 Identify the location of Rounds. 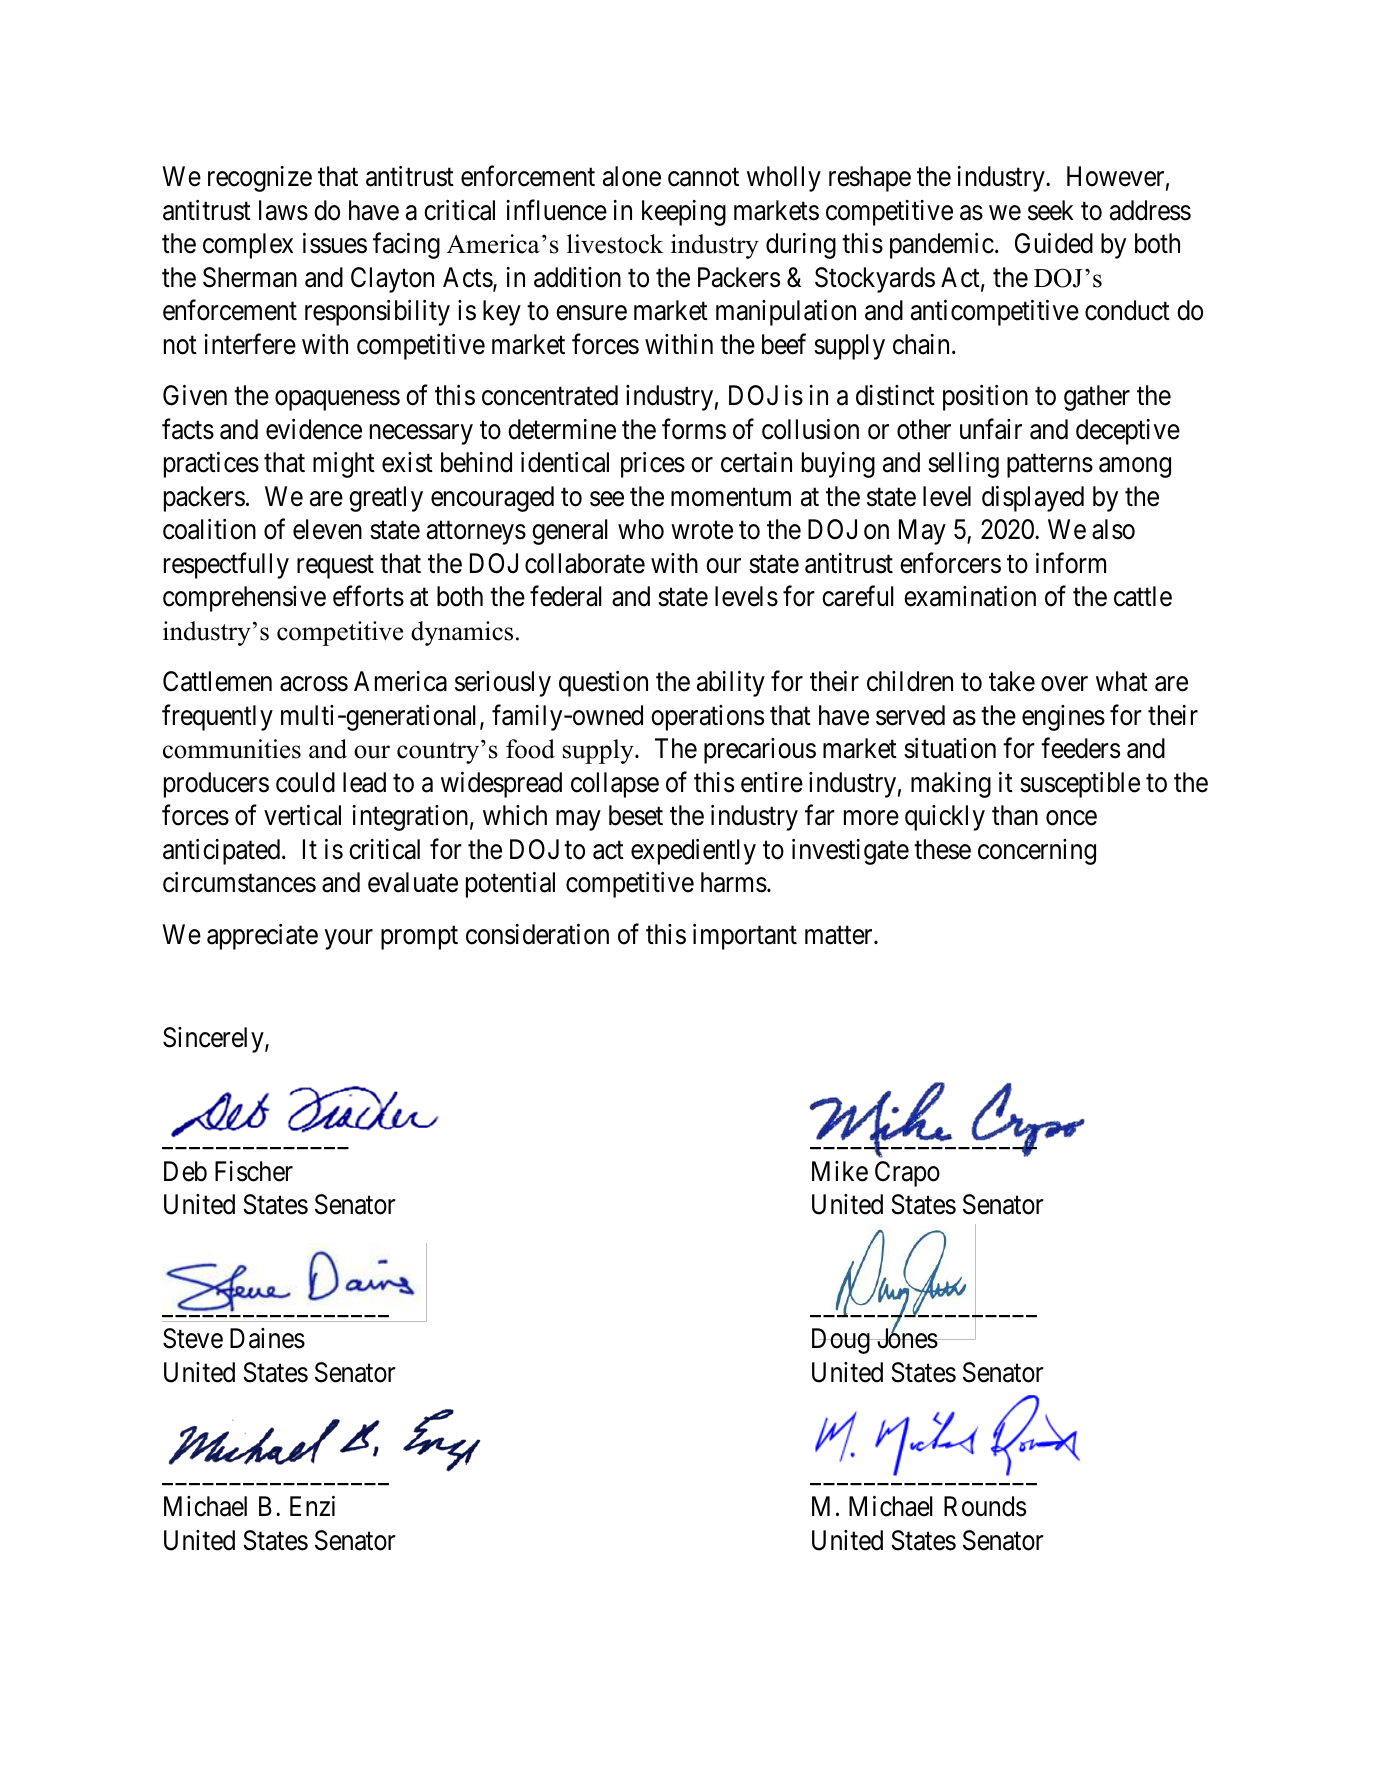
(985, 1506).
